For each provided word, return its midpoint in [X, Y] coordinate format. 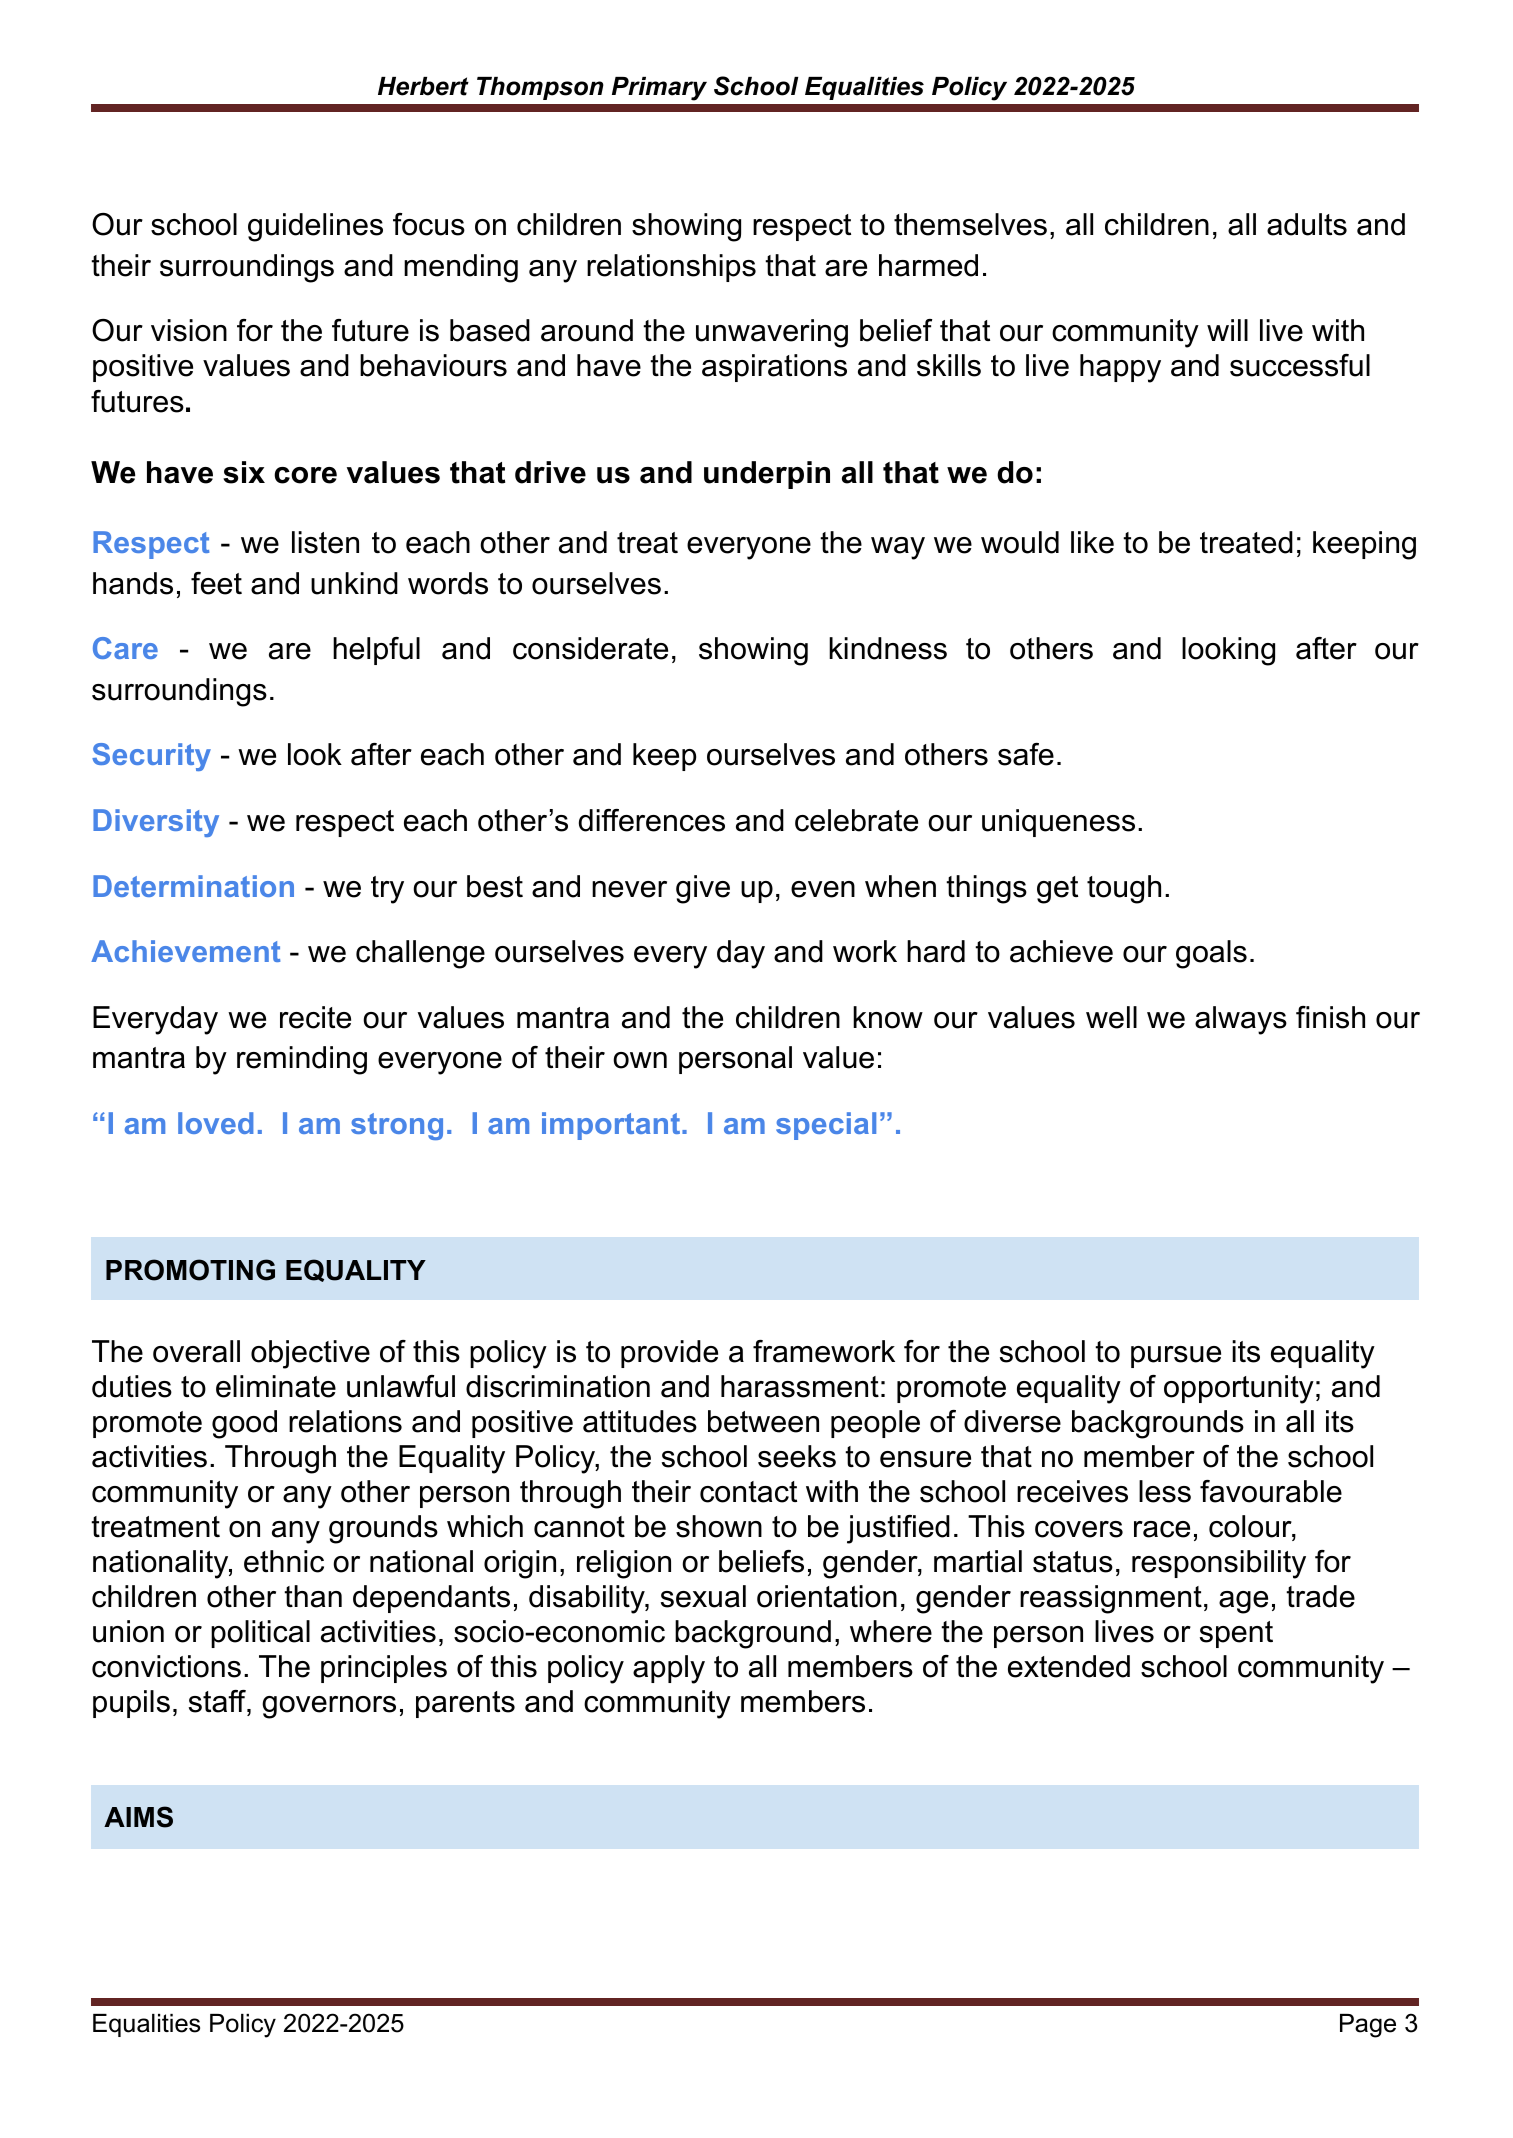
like [1092, 542]
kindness [888, 648]
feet [216, 583]
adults [1307, 224]
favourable [1271, 1491]
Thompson [540, 88]
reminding [302, 1060]
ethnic [284, 1561]
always [1241, 1020]
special [826, 1126]
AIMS [138, 1817]
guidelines [315, 227]
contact [748, 1492]
